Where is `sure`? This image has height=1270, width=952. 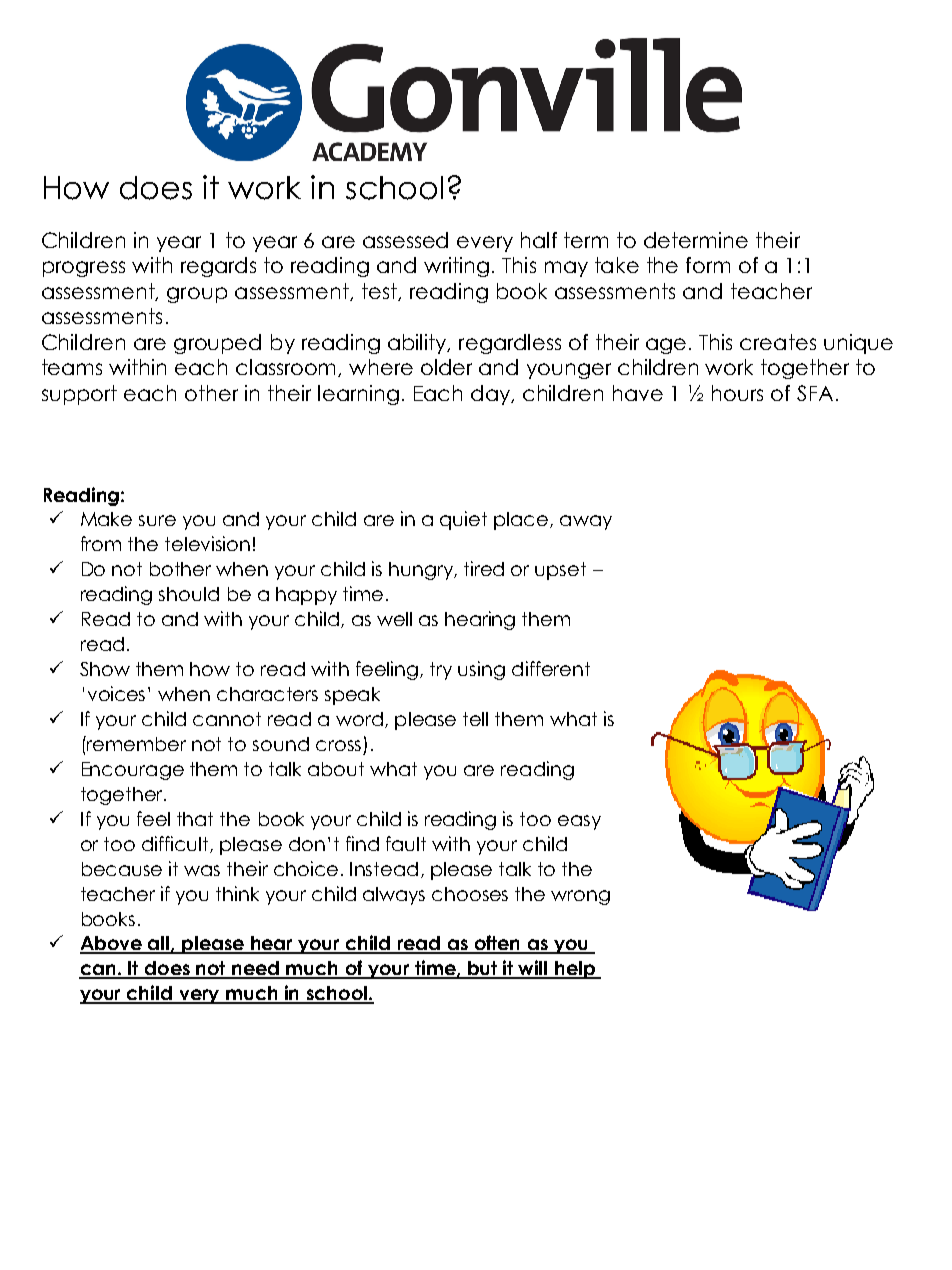 sure is located at coordinates (157, 520).
